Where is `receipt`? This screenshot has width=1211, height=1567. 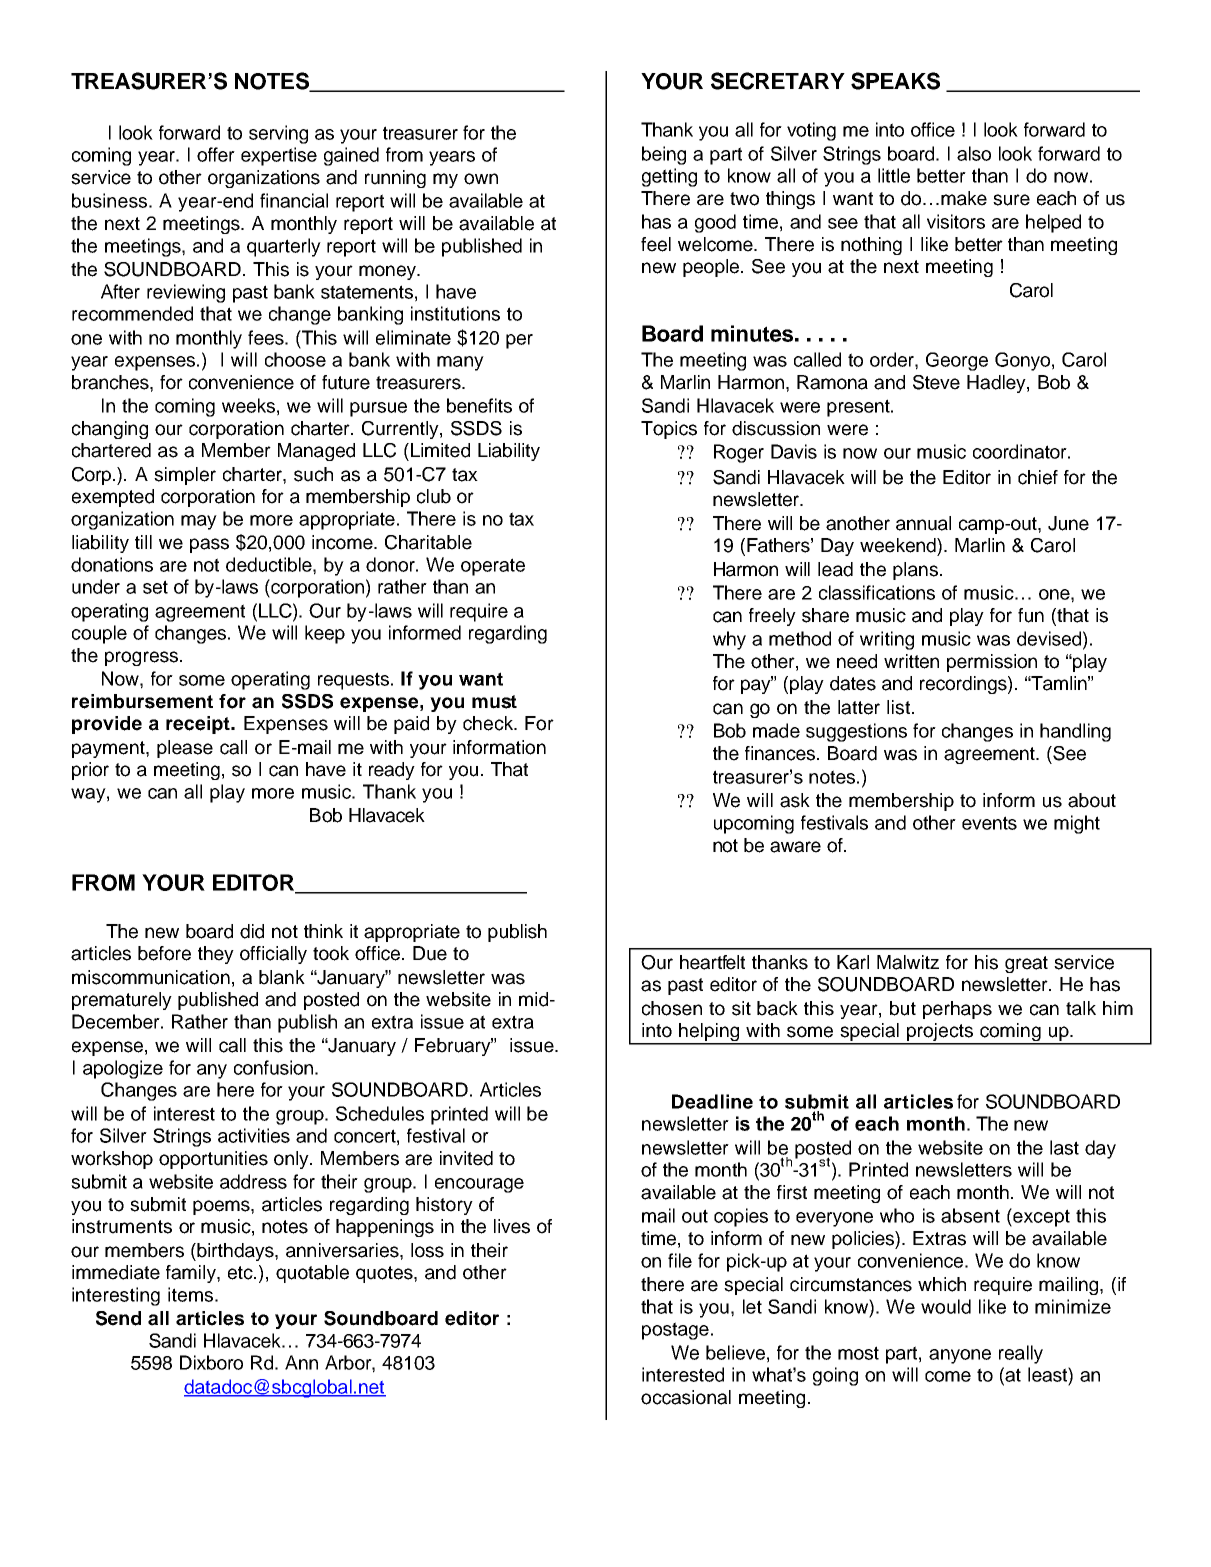 receipt is located at coordinates (199, 725).
